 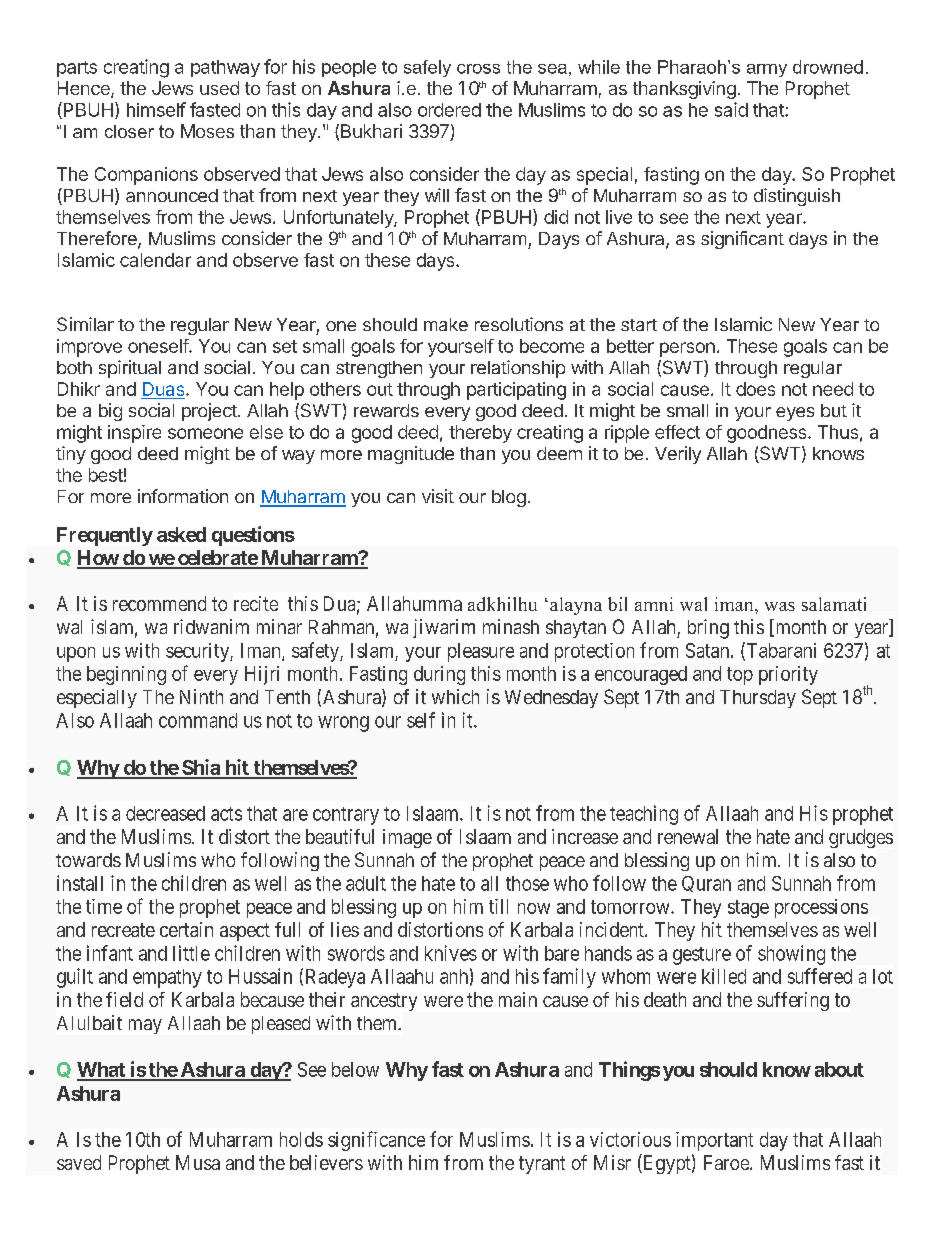 What do you see at coordinates (480, 434) in the screenshot?
I see `thereby` at bounding box center [480, 434].
